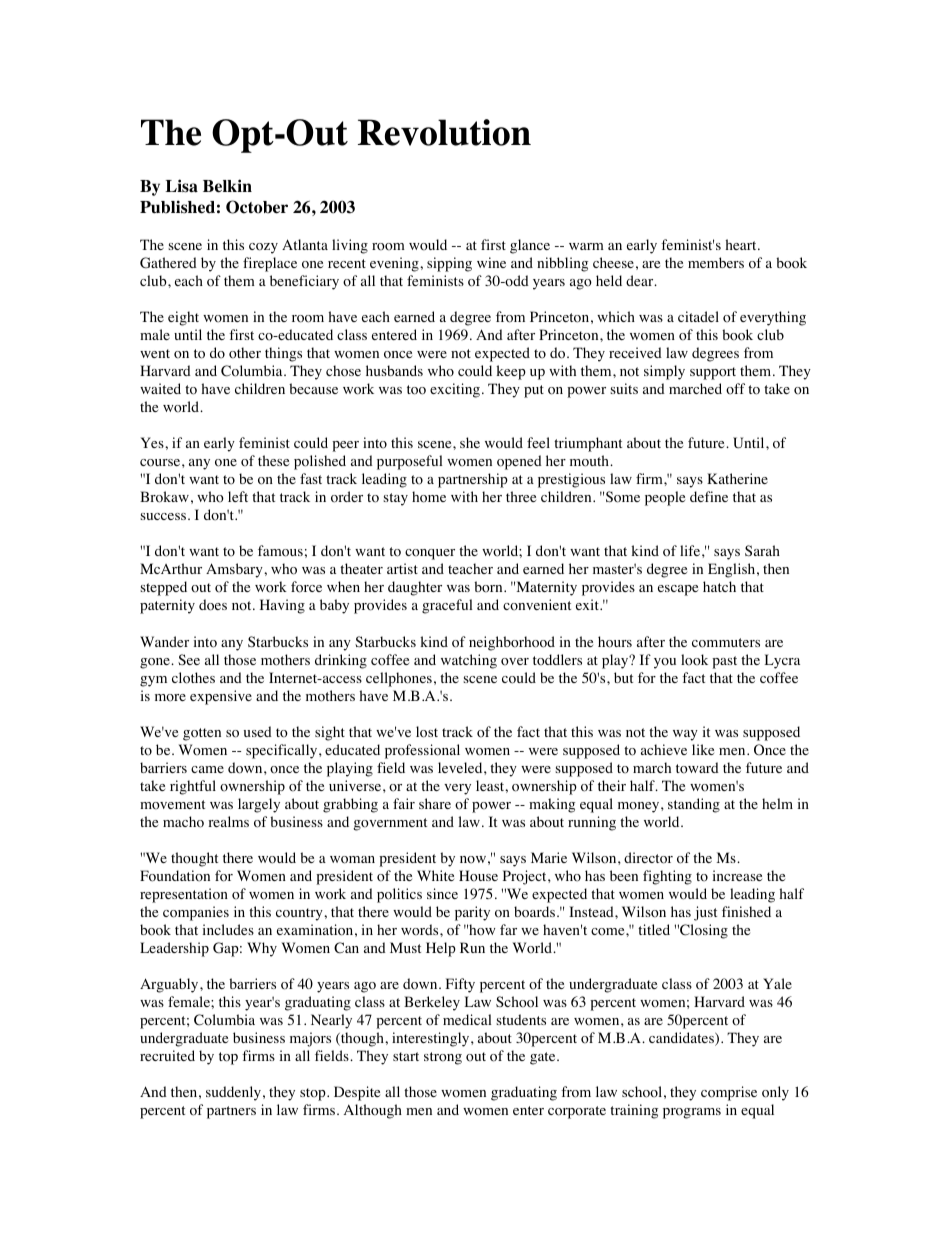 This screenshot has width=952, height=1233. What do you see at coordinates (283, 354) in the screenshot?
I see `things` at bounding box center [283, 354].
